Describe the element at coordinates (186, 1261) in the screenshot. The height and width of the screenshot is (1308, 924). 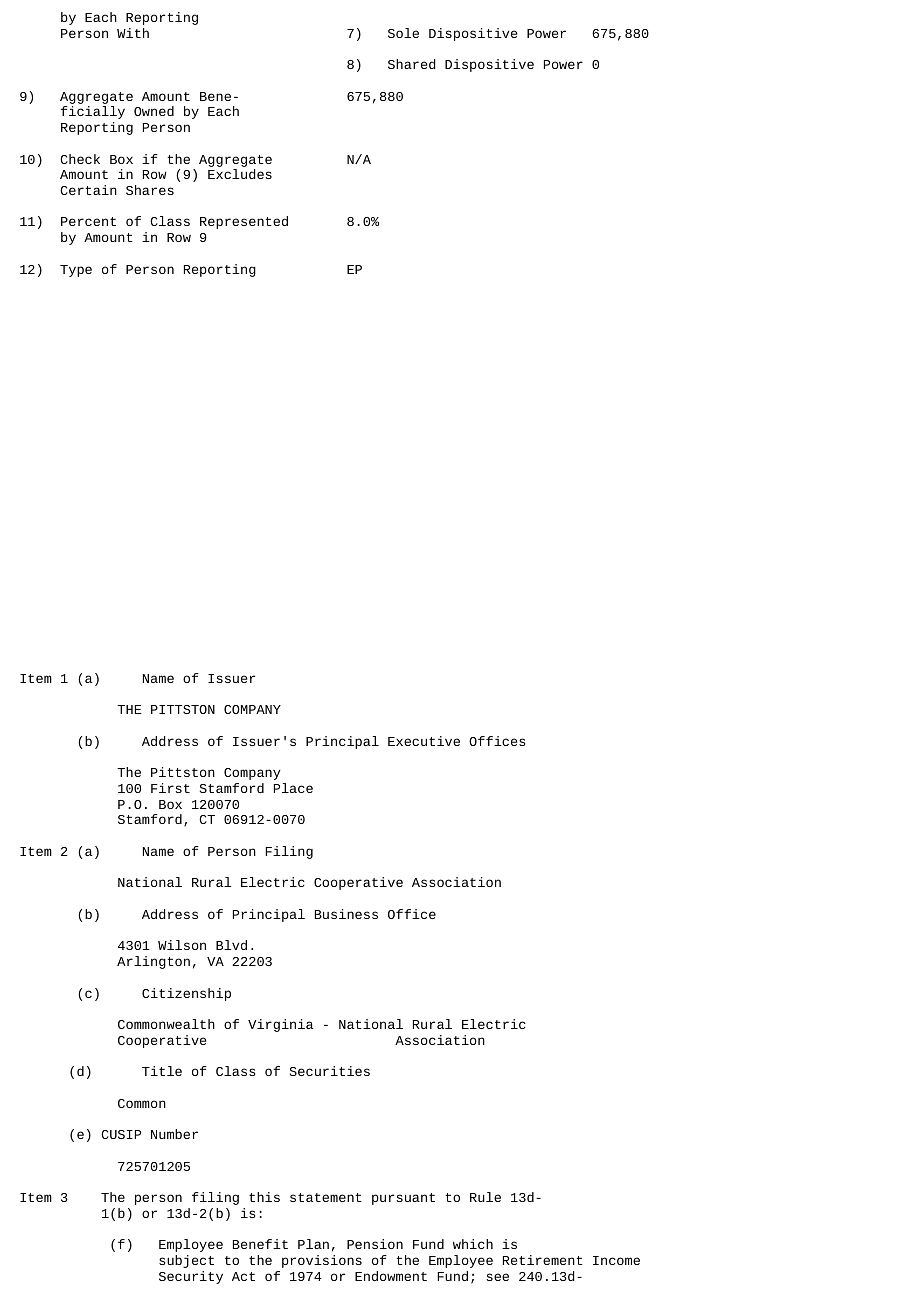
I see `subject` at that location.
